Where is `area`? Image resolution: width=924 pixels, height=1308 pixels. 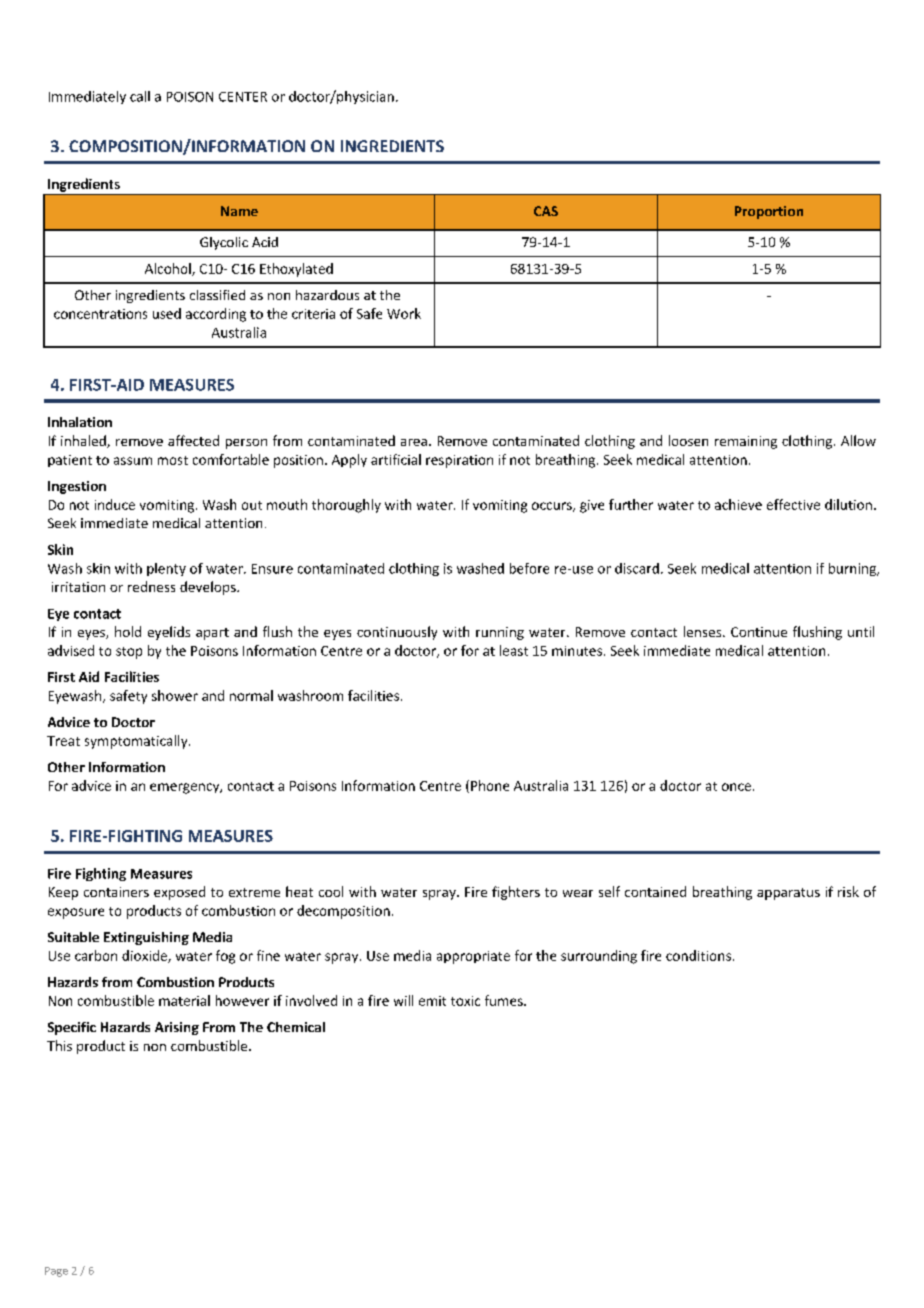 area is located at coordinates (414, 442).
